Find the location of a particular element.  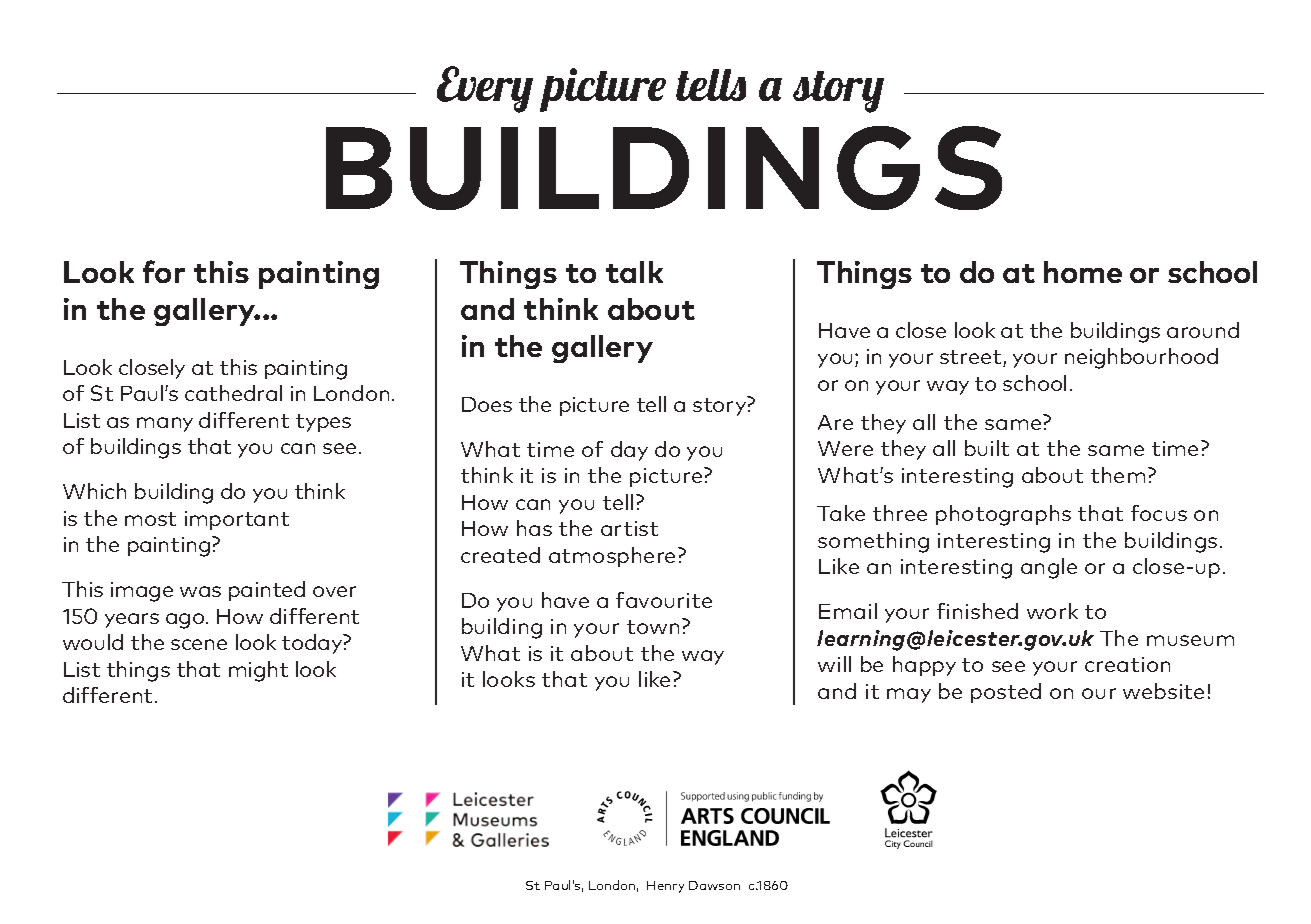

home is located at coordinates (1083, 272).
